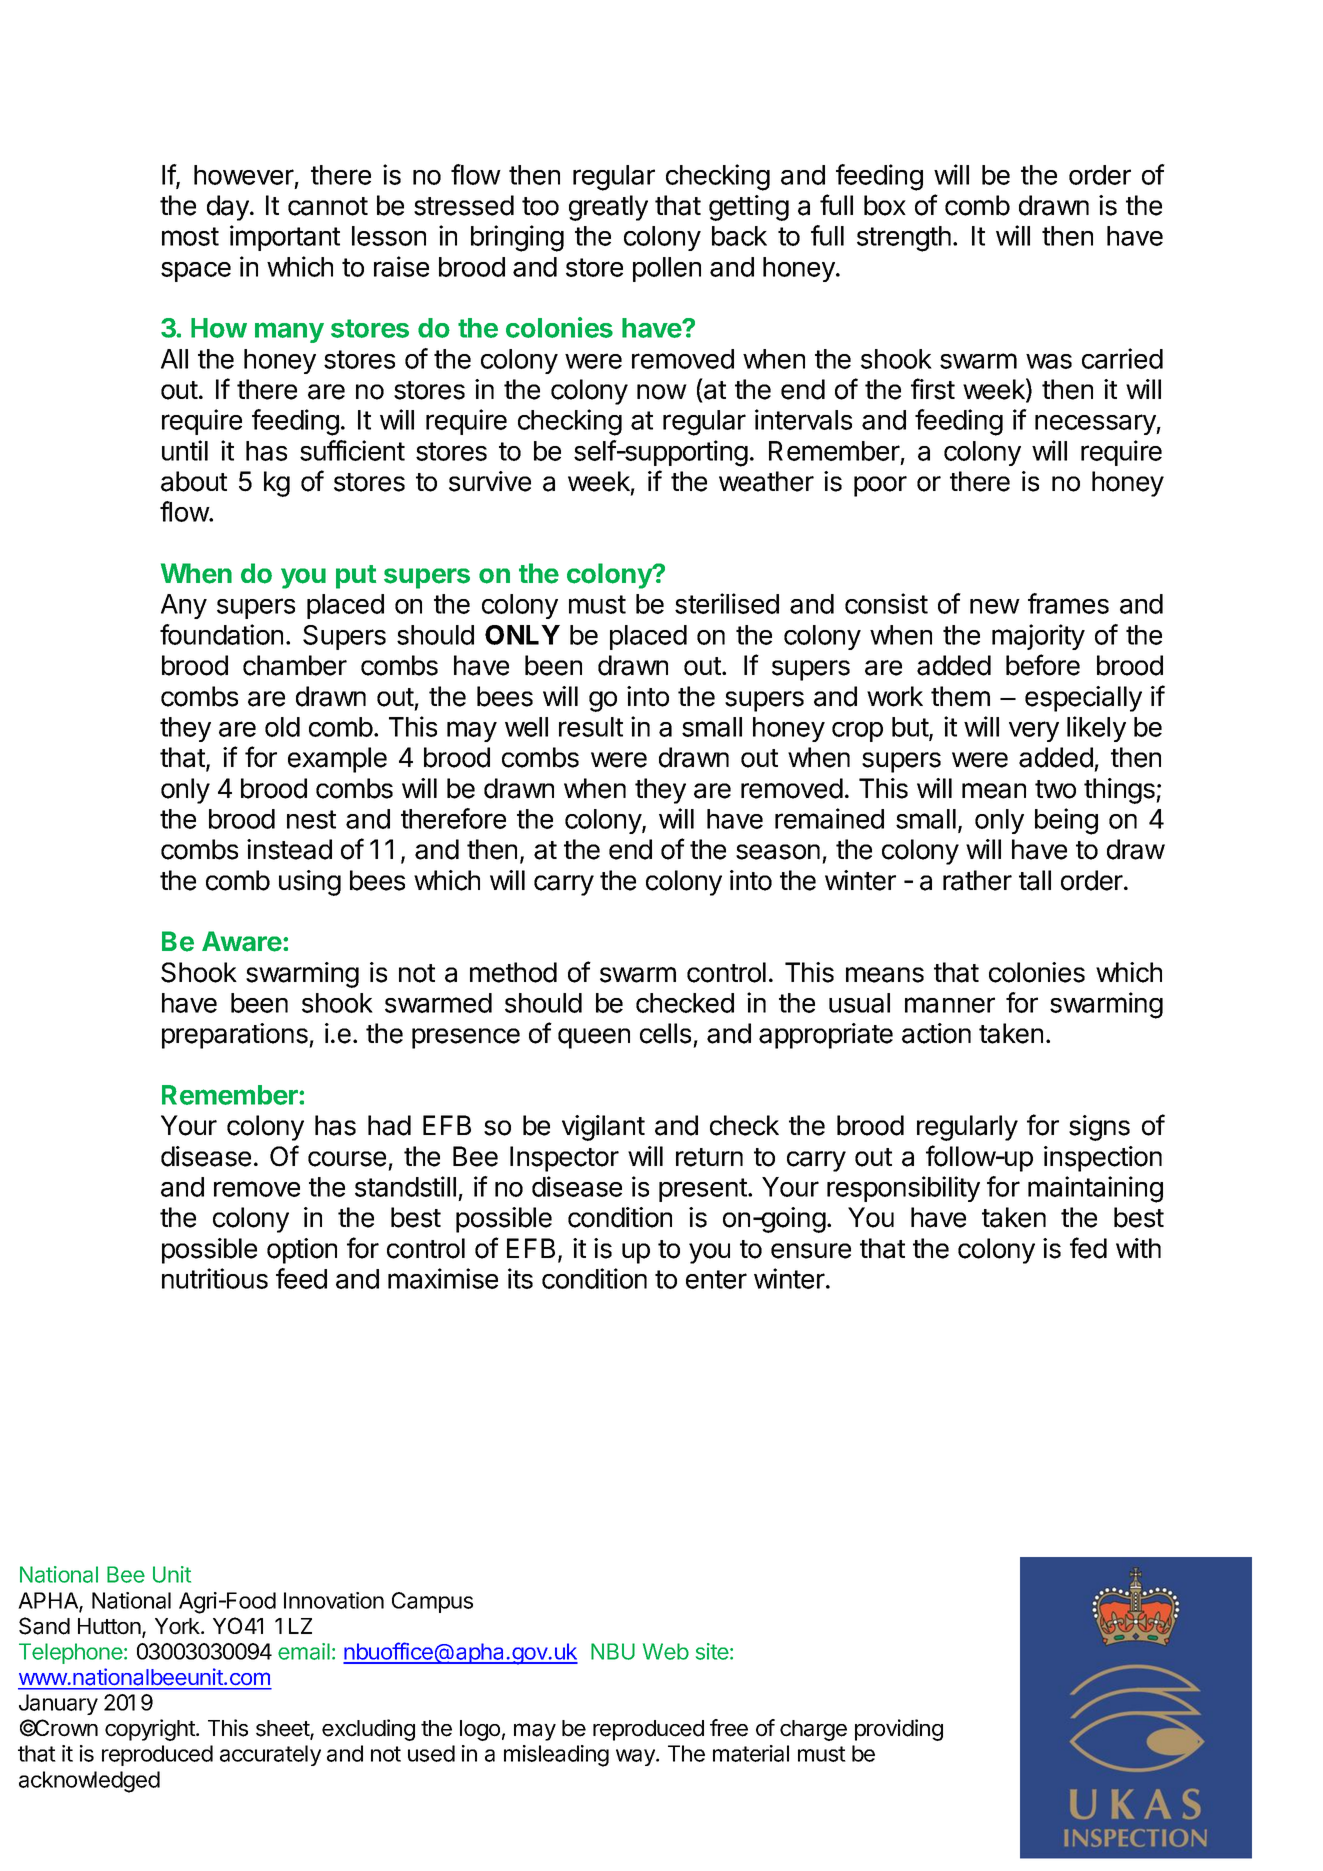 This image has height=1871, width=1323. Describe the element at coordinates (904, 239) in the image. I see `strength` at that location.
